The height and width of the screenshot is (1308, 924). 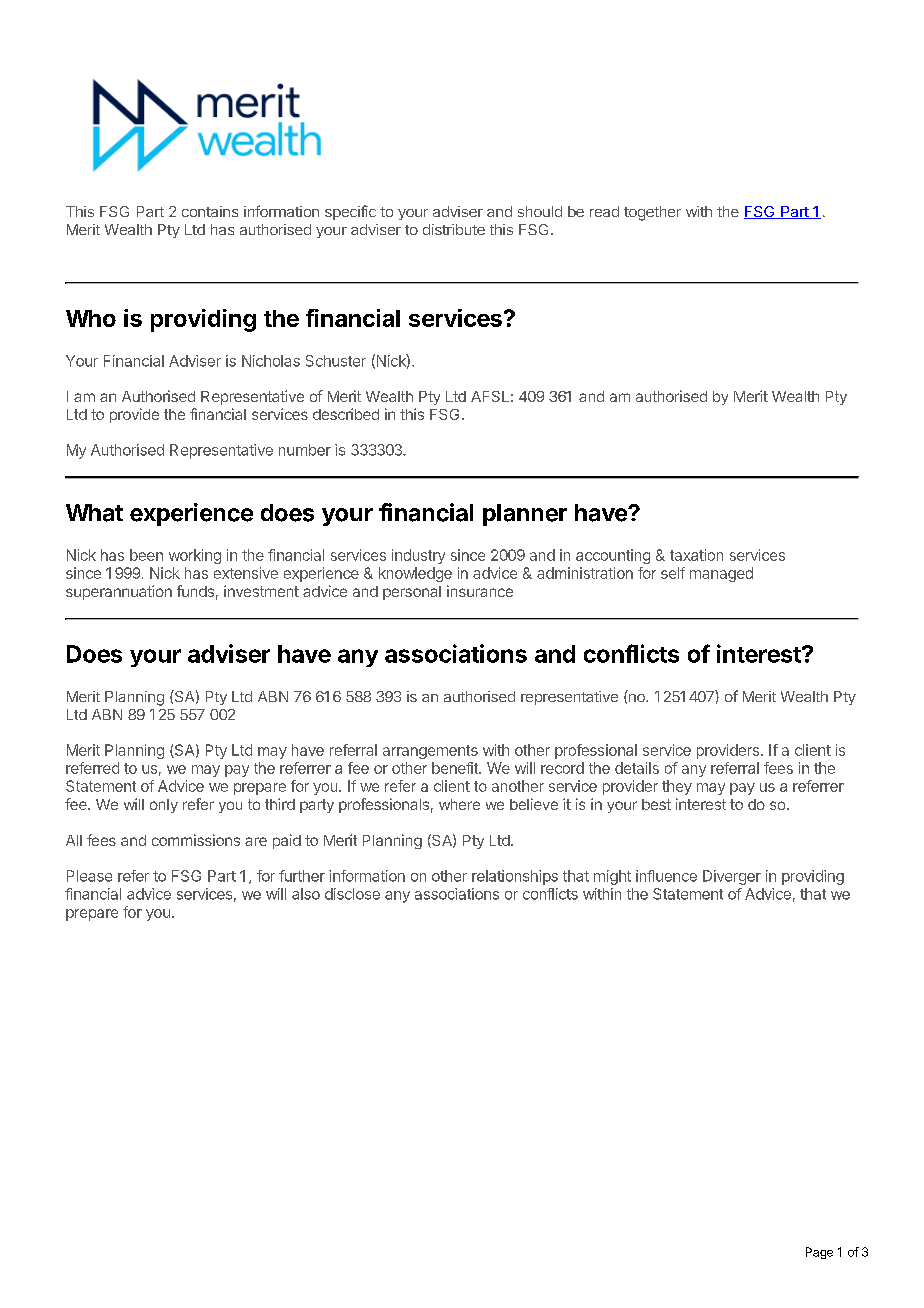 I want to click on arrangements, so click(x=430, y=752).
